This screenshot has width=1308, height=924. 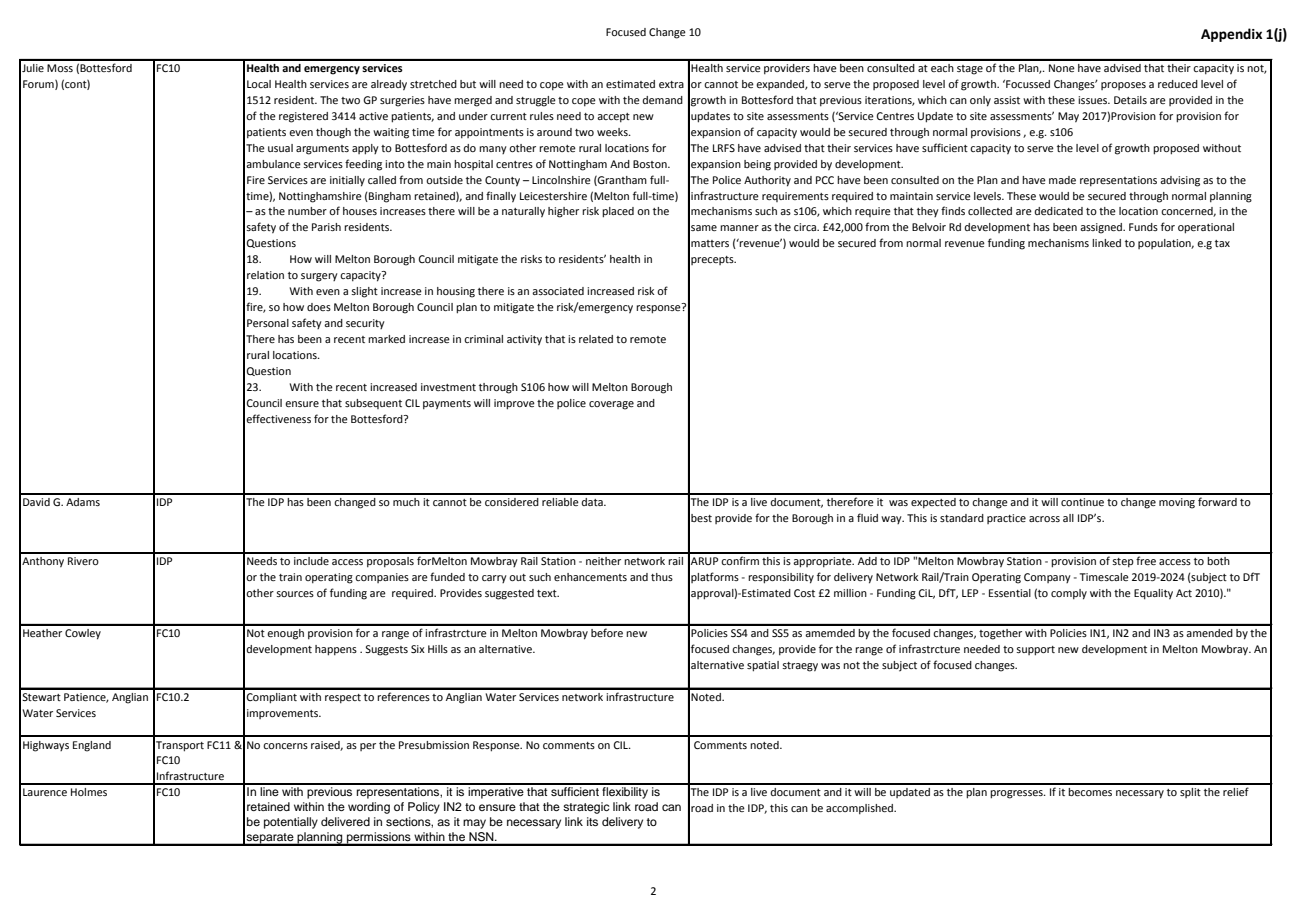 What do you see at coordinates (89, 792) in the screenshot?
I see `Holmes` at bounding box center [89, 792].
